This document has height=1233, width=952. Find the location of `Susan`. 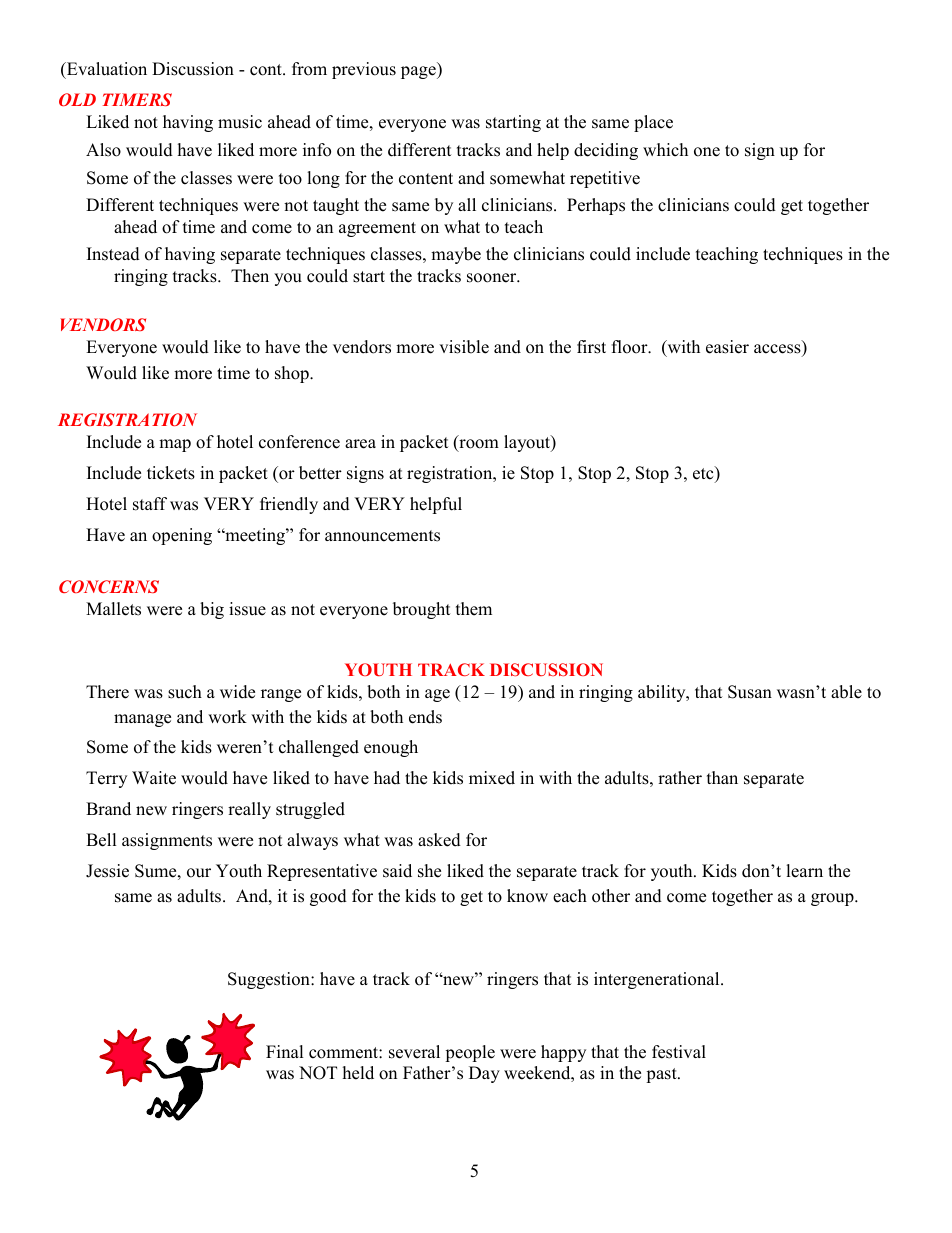

Susan is located at coordinates (750, 692).
